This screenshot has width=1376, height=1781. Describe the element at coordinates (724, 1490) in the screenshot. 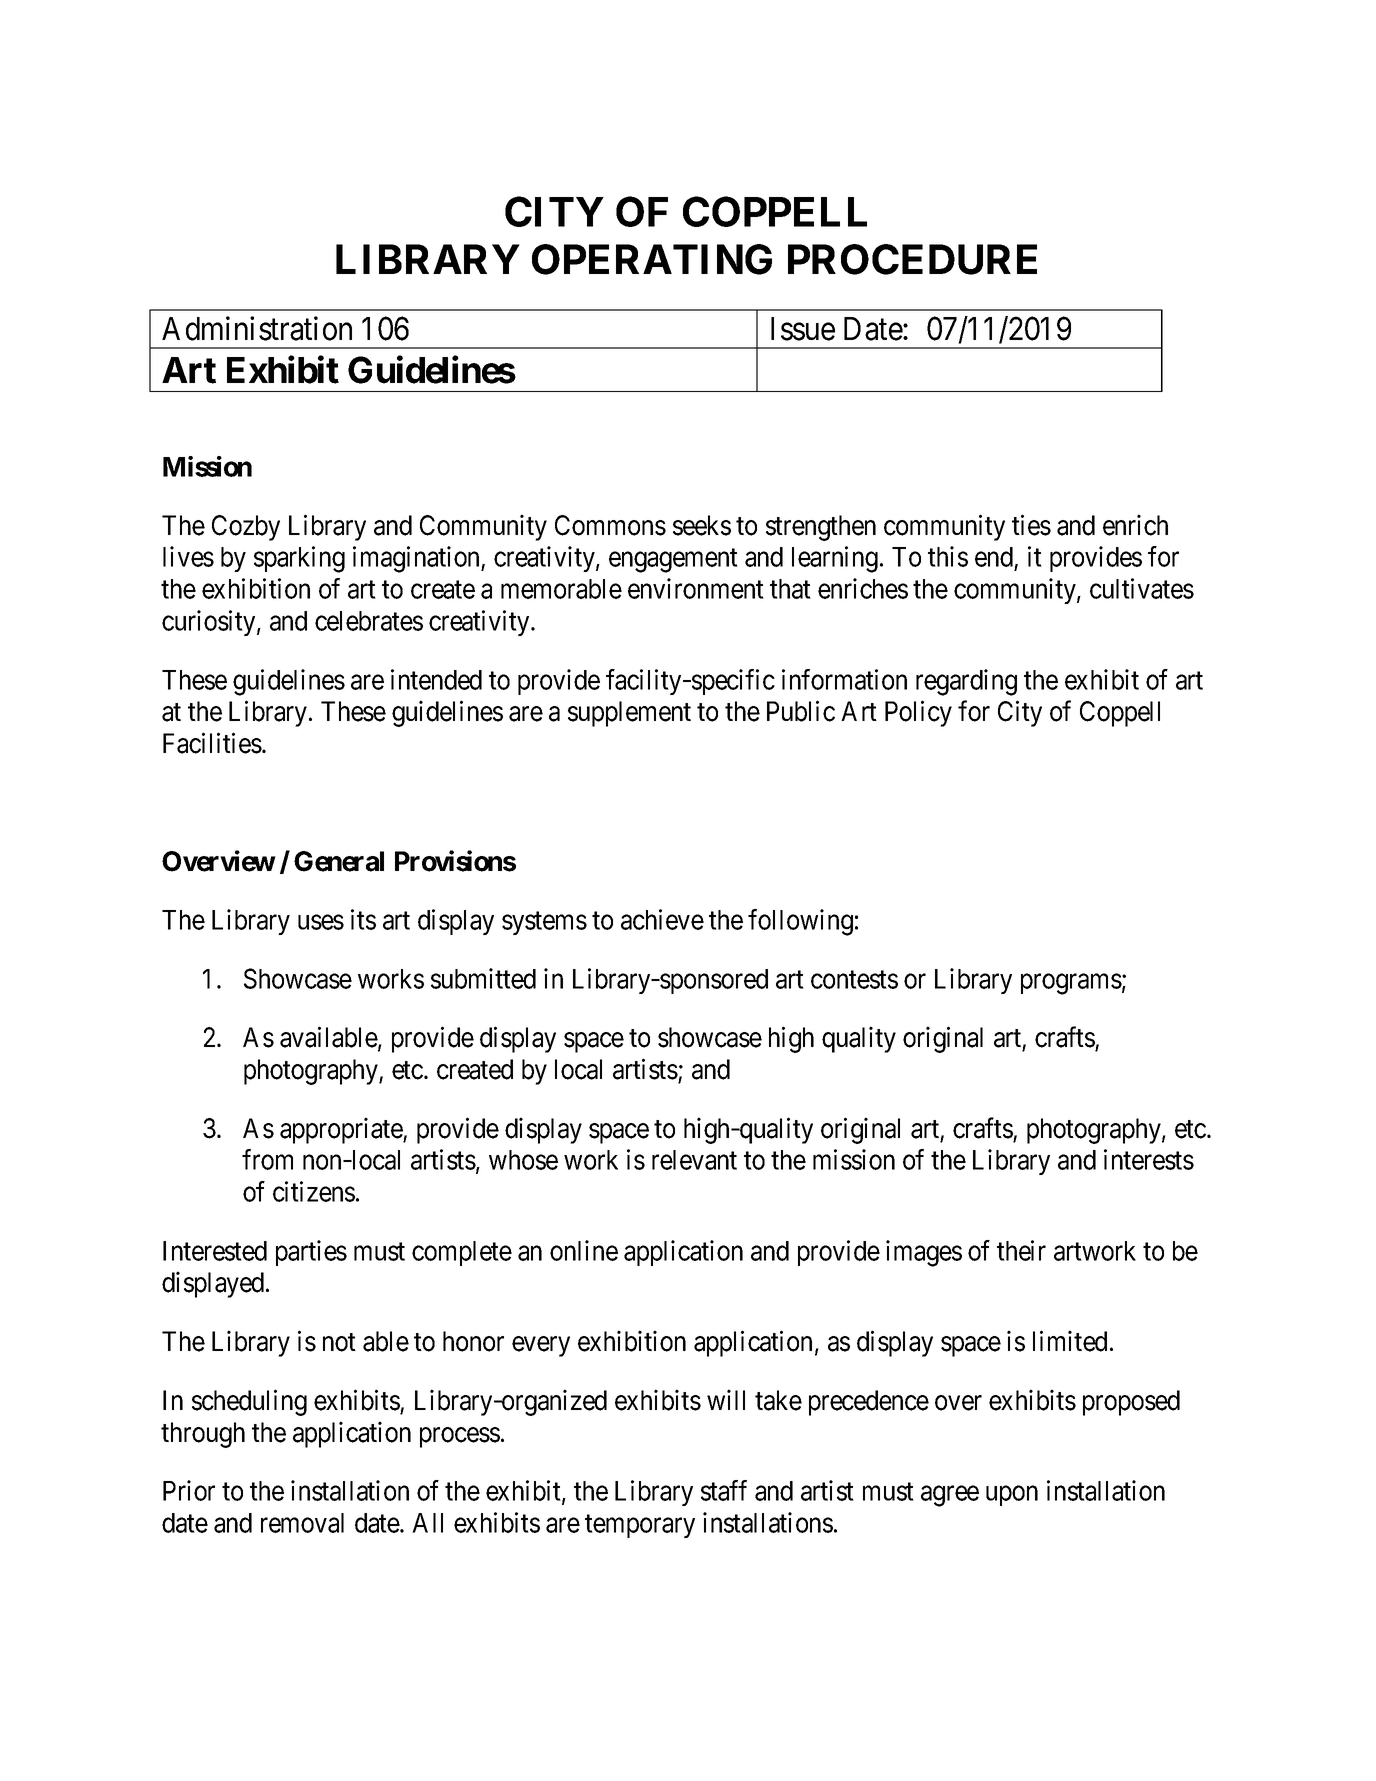

I see `staff` at that location.
